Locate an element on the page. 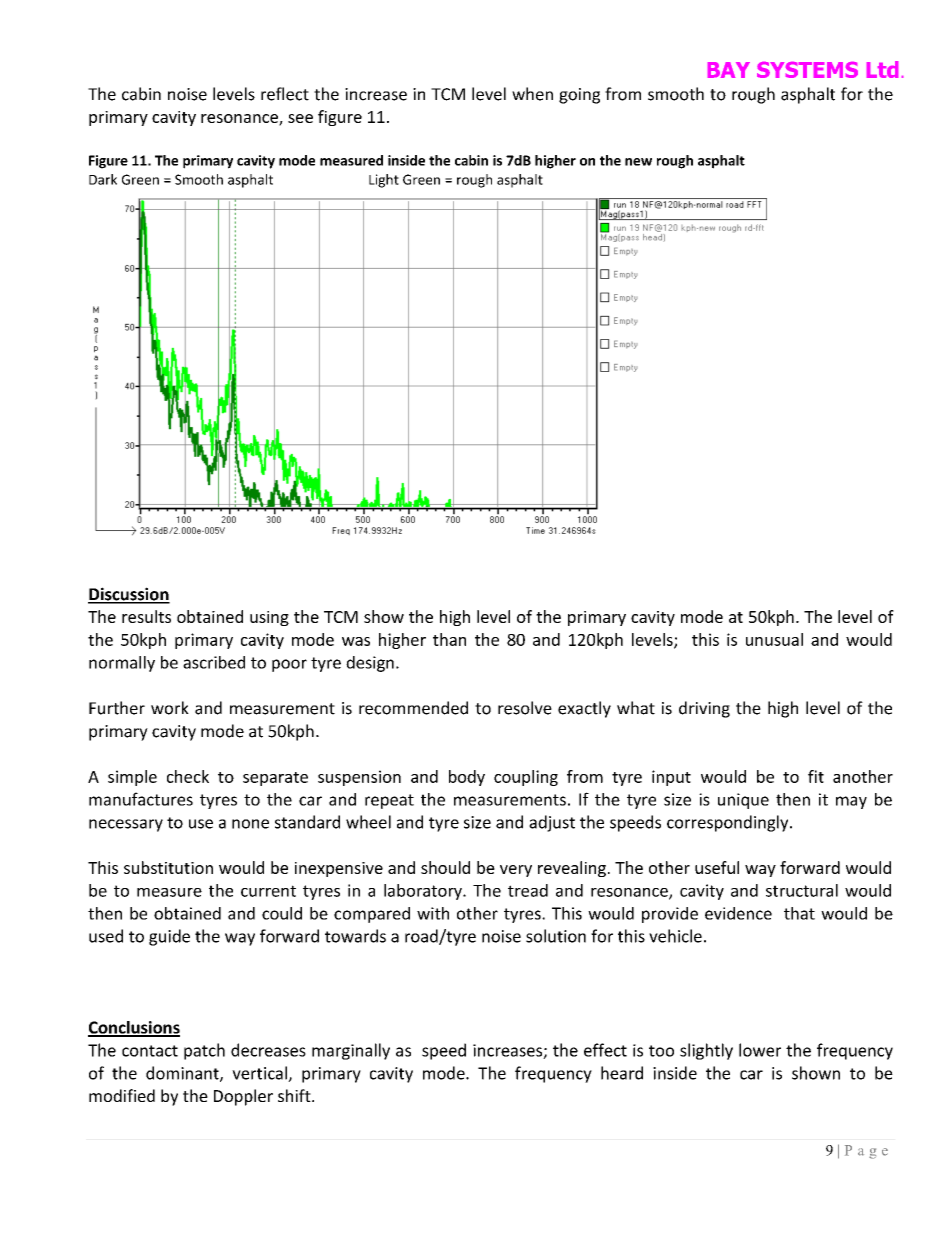 The image size is (952, 1233). unusual is located at coordinates (774, 639).
